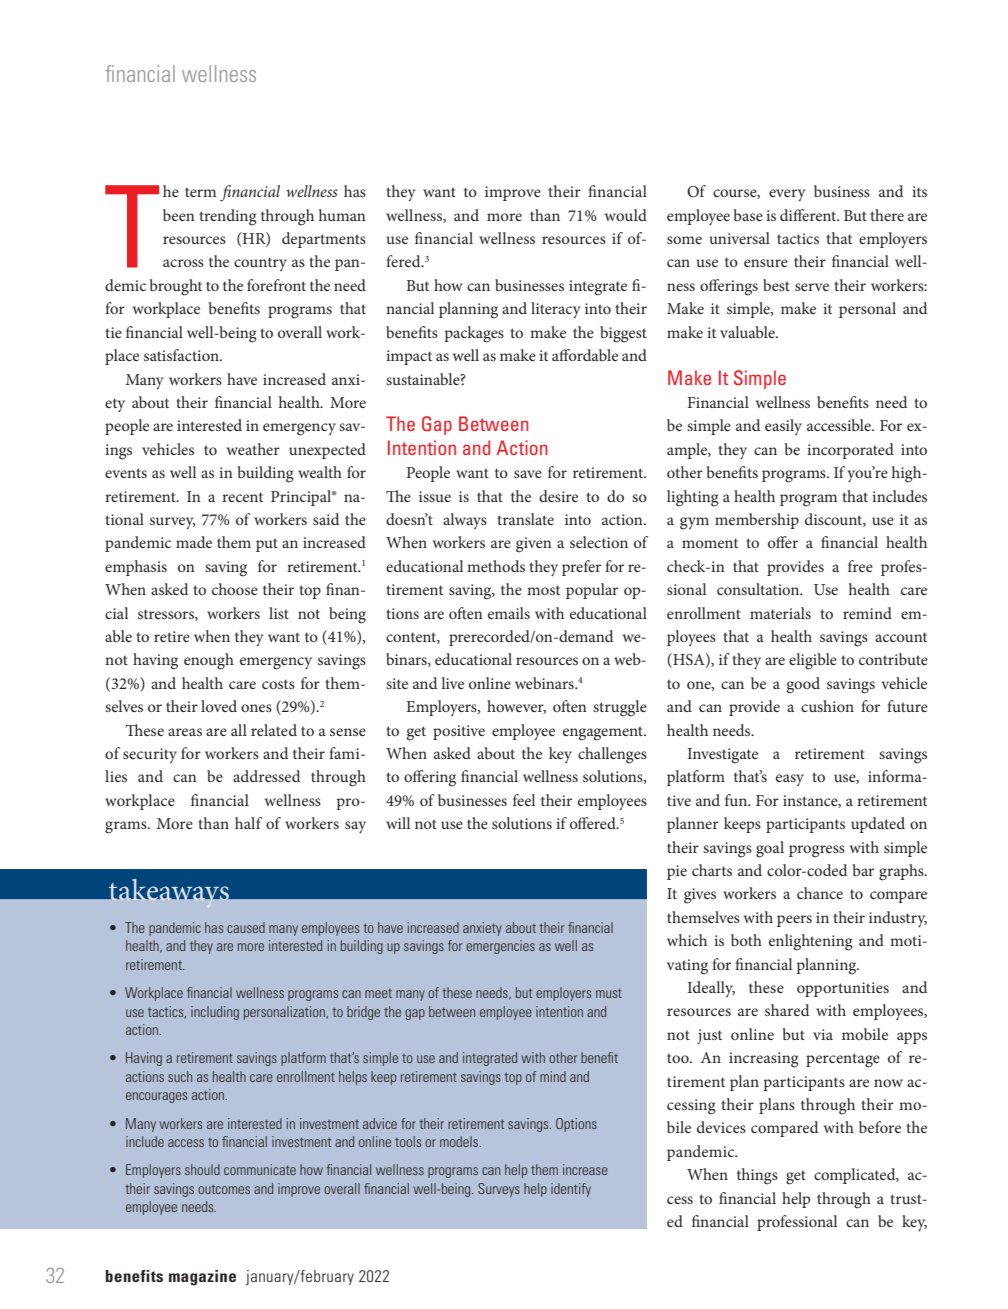  I want to click on would, so click(626, 215).
